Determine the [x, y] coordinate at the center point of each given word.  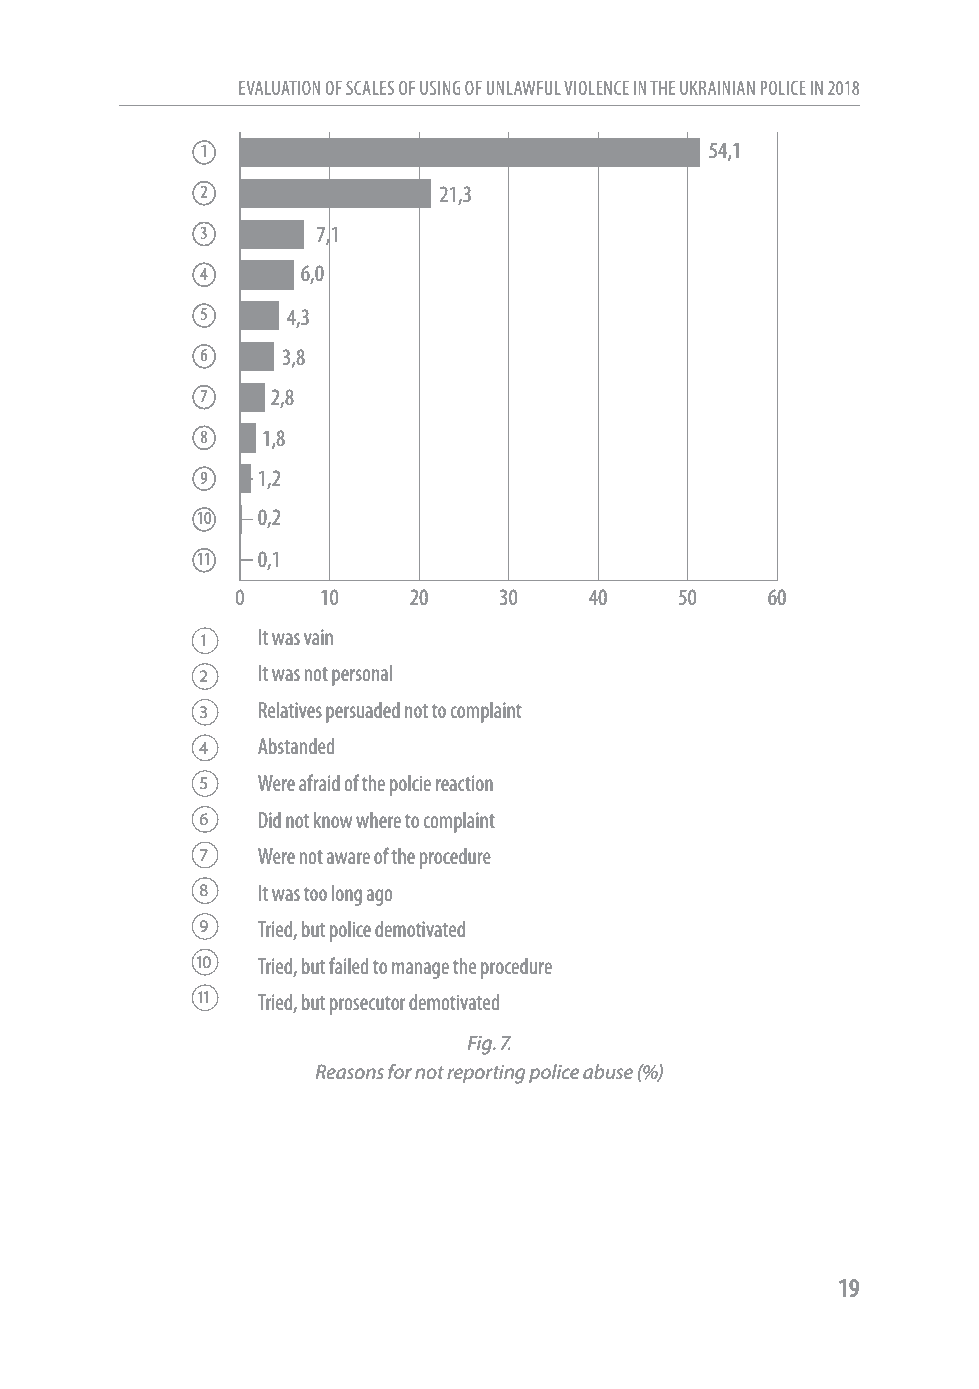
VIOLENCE [596, 88]
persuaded [363, 712]
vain [318, 637]
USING [440, 88]
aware [348, 858]
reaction [464, 783]
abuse [608, 1072]
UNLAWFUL [524, 88]
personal [362, 675]
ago [379, 897]
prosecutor [367, 1005]
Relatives [290, 710]
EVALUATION [279, 88]
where [378, 820]
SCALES [370, 88]
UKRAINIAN [717, 88]
